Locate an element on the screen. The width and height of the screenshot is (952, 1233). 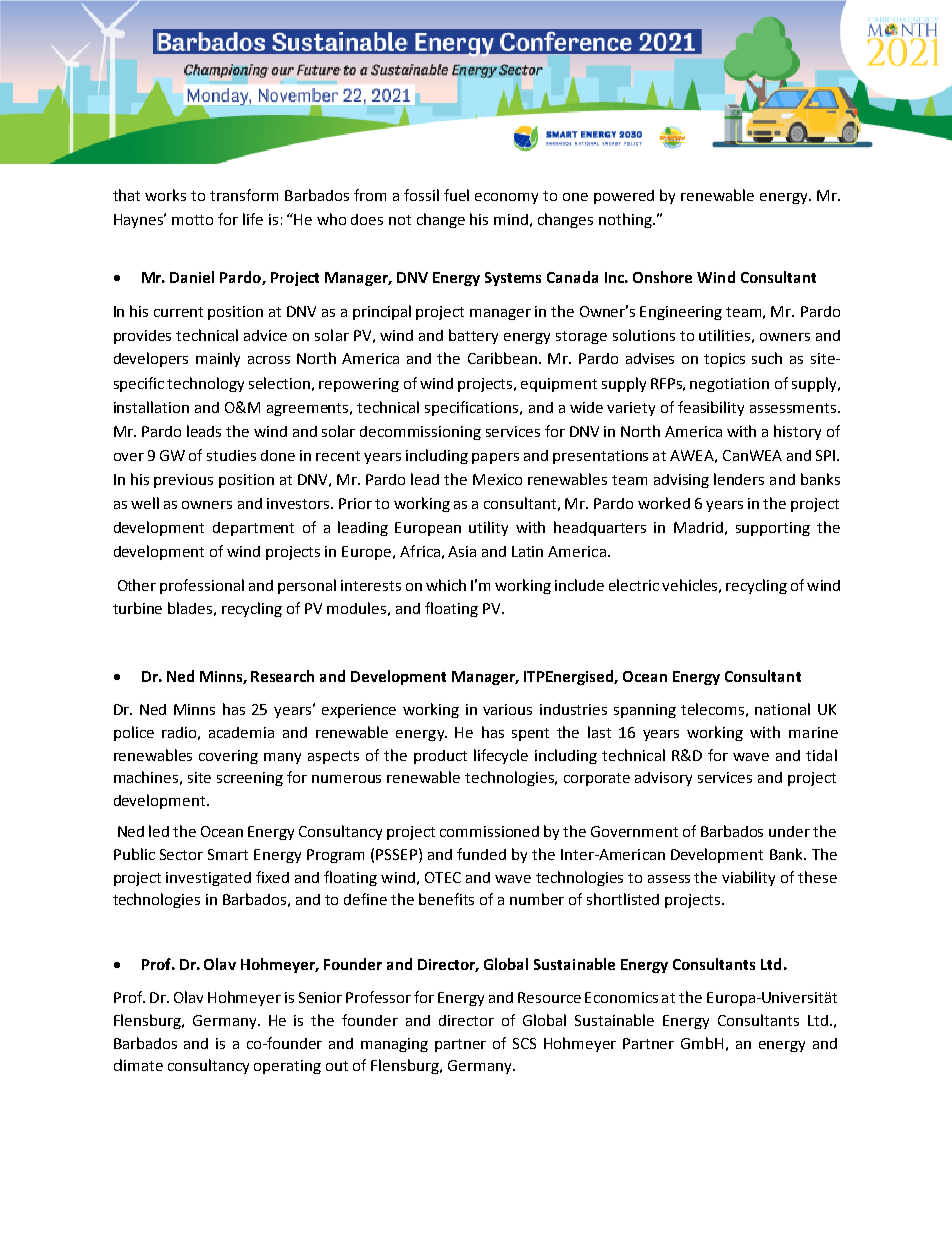
which is located at coordinates (446, 585).
